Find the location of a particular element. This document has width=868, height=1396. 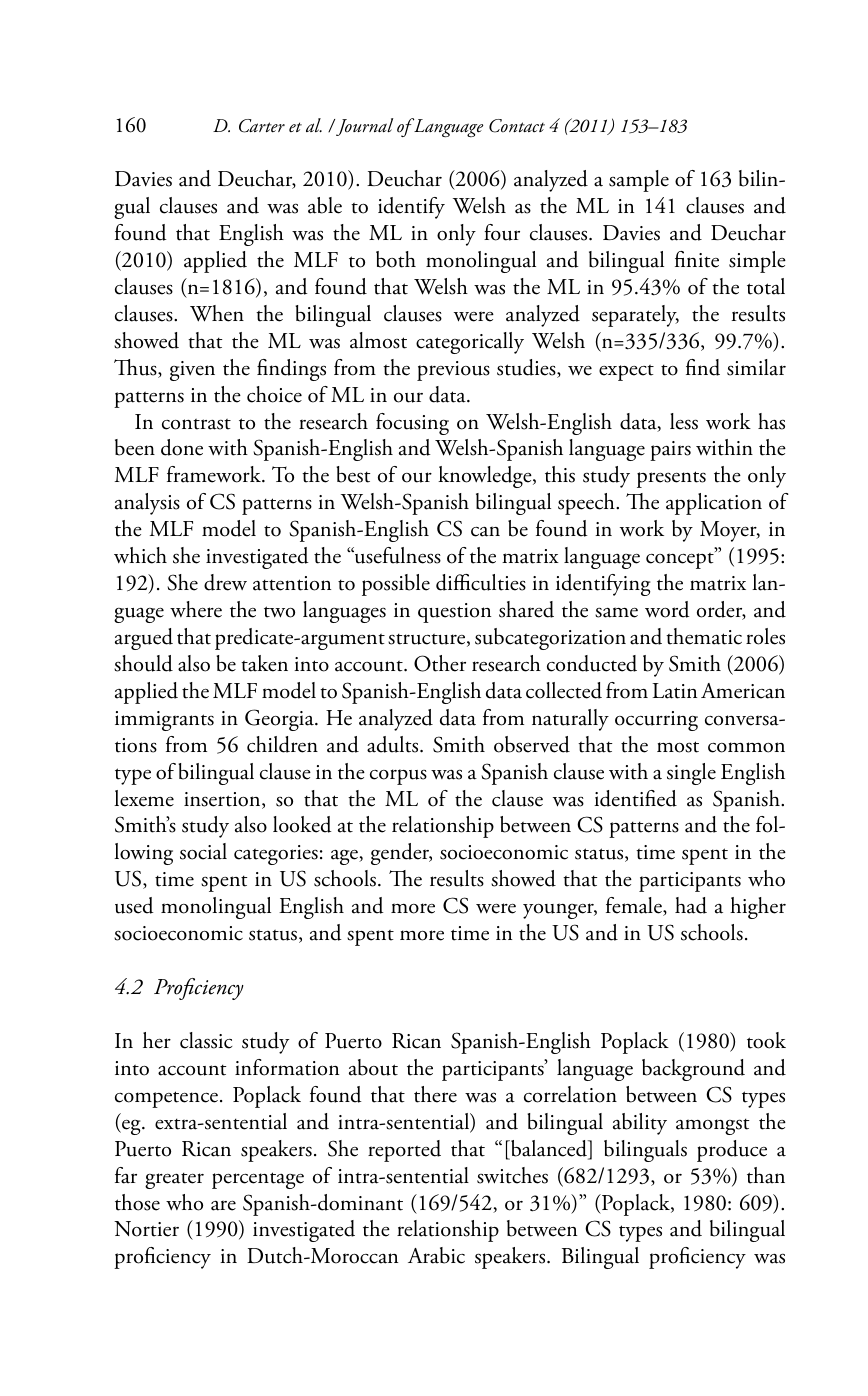

sample is located at coordinates (639, 181).
